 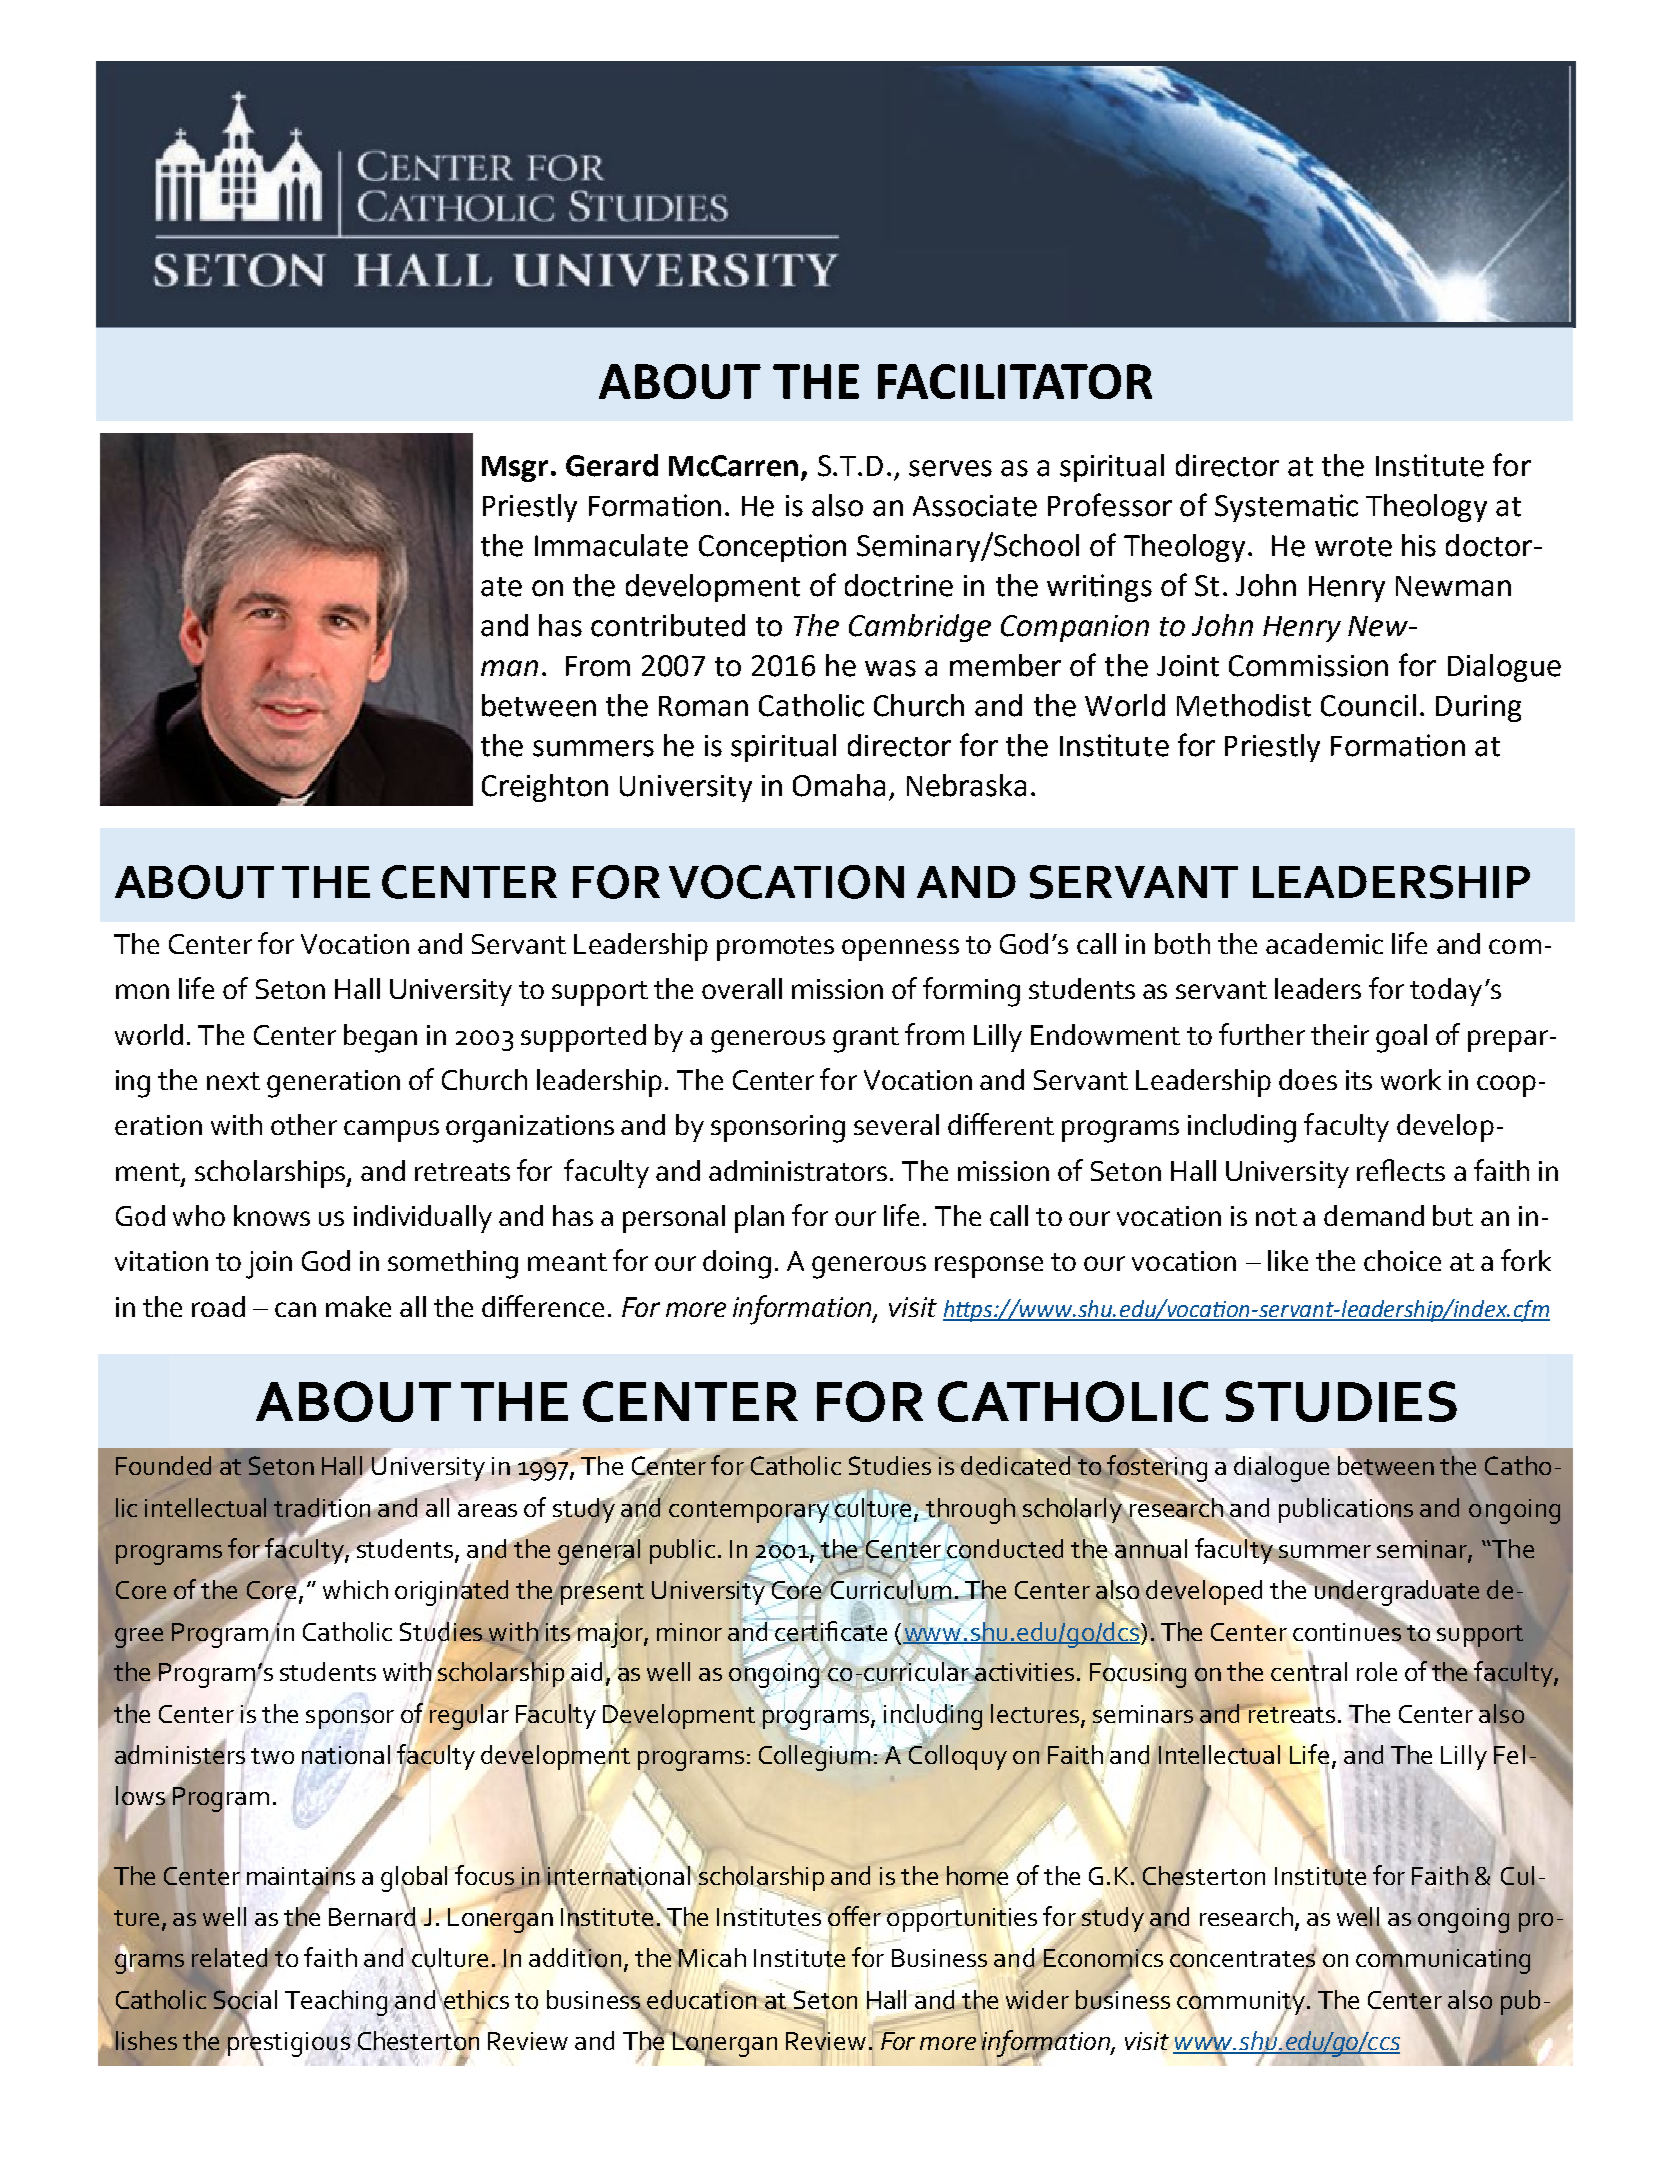 I want to click on dedicated, so click(x=1017, y=1464).
